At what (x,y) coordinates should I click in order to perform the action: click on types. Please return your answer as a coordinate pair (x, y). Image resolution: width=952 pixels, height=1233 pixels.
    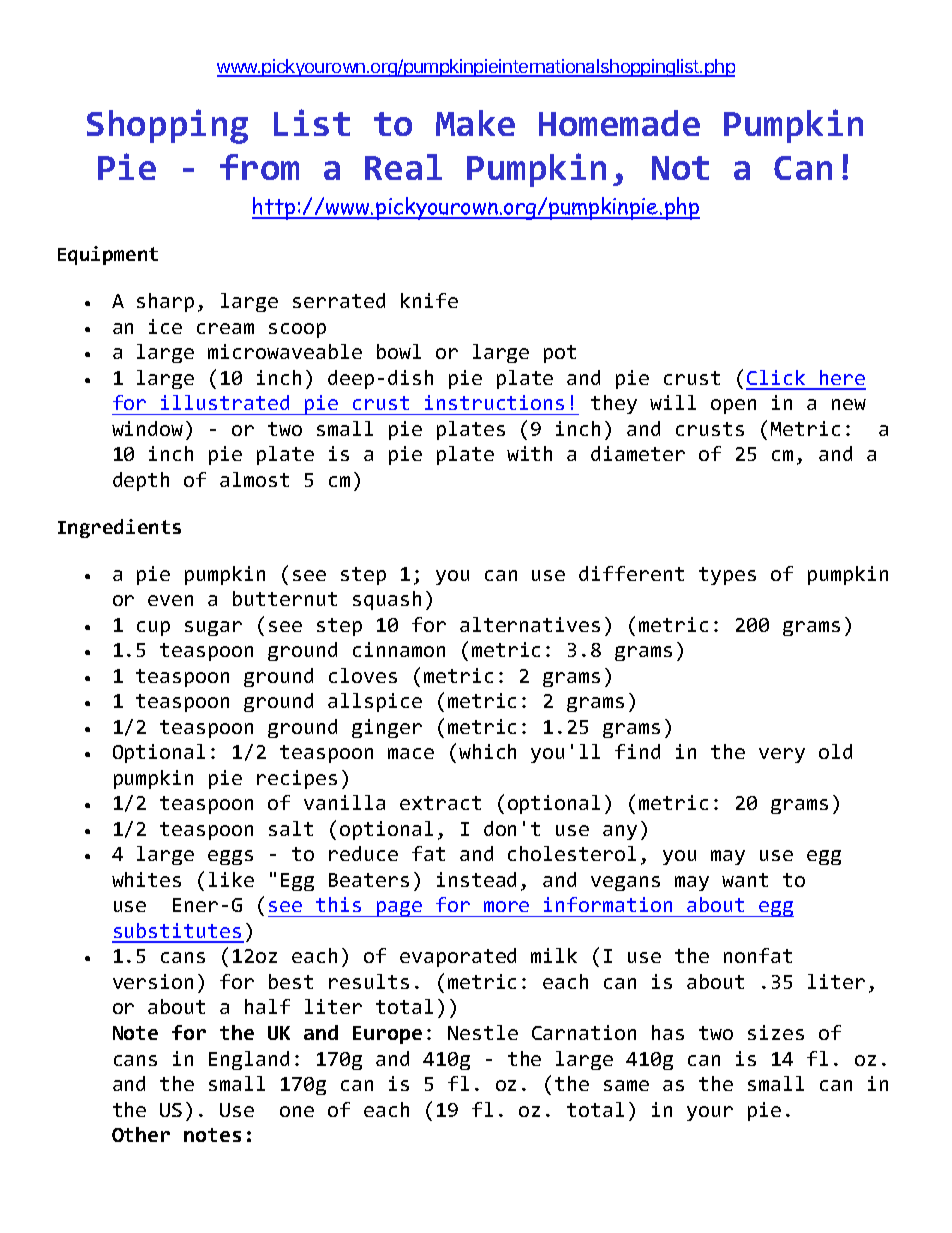
    Looking at the image, I should click on (727, 576).
